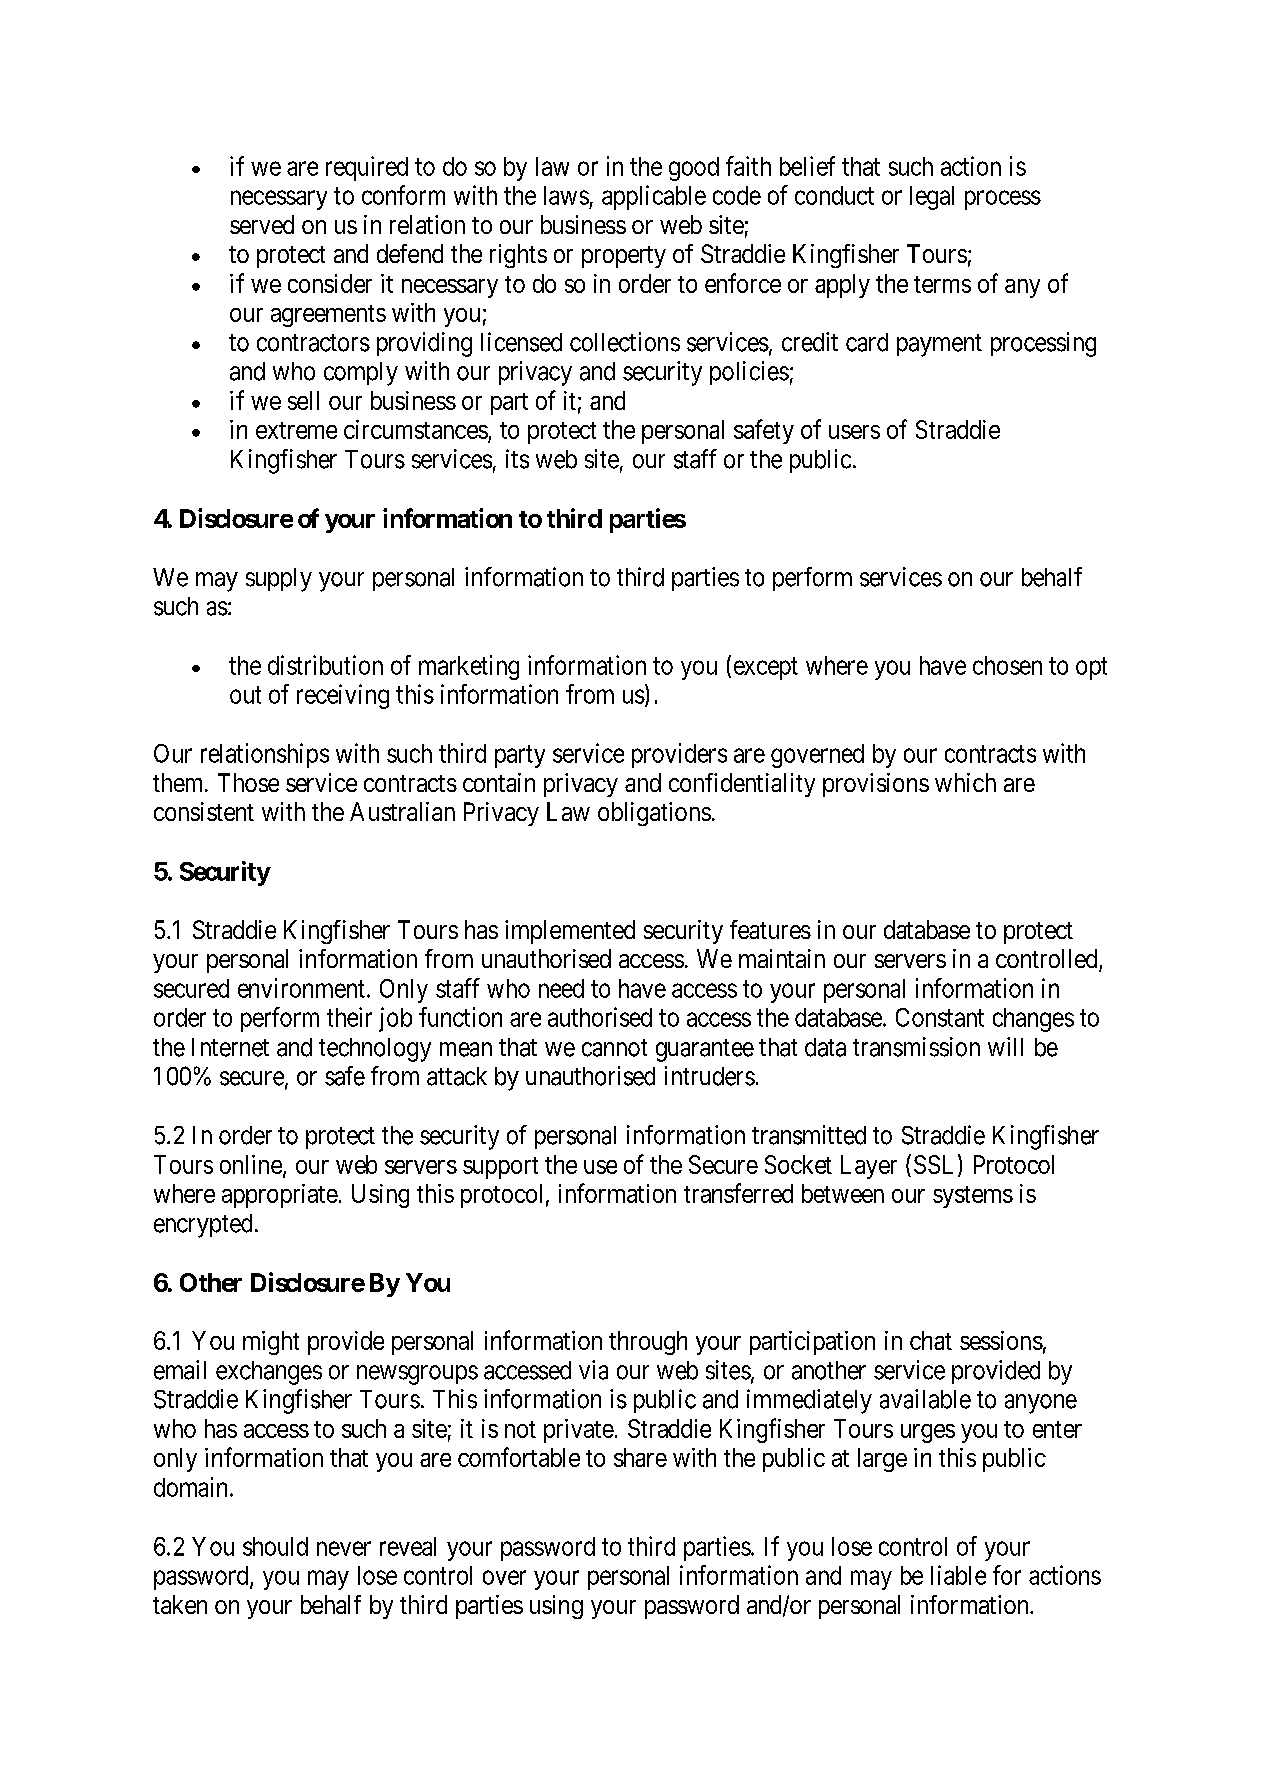 This screenshot has width=1262, height=1785. I want to click on cannot, so click(614, 1048).
